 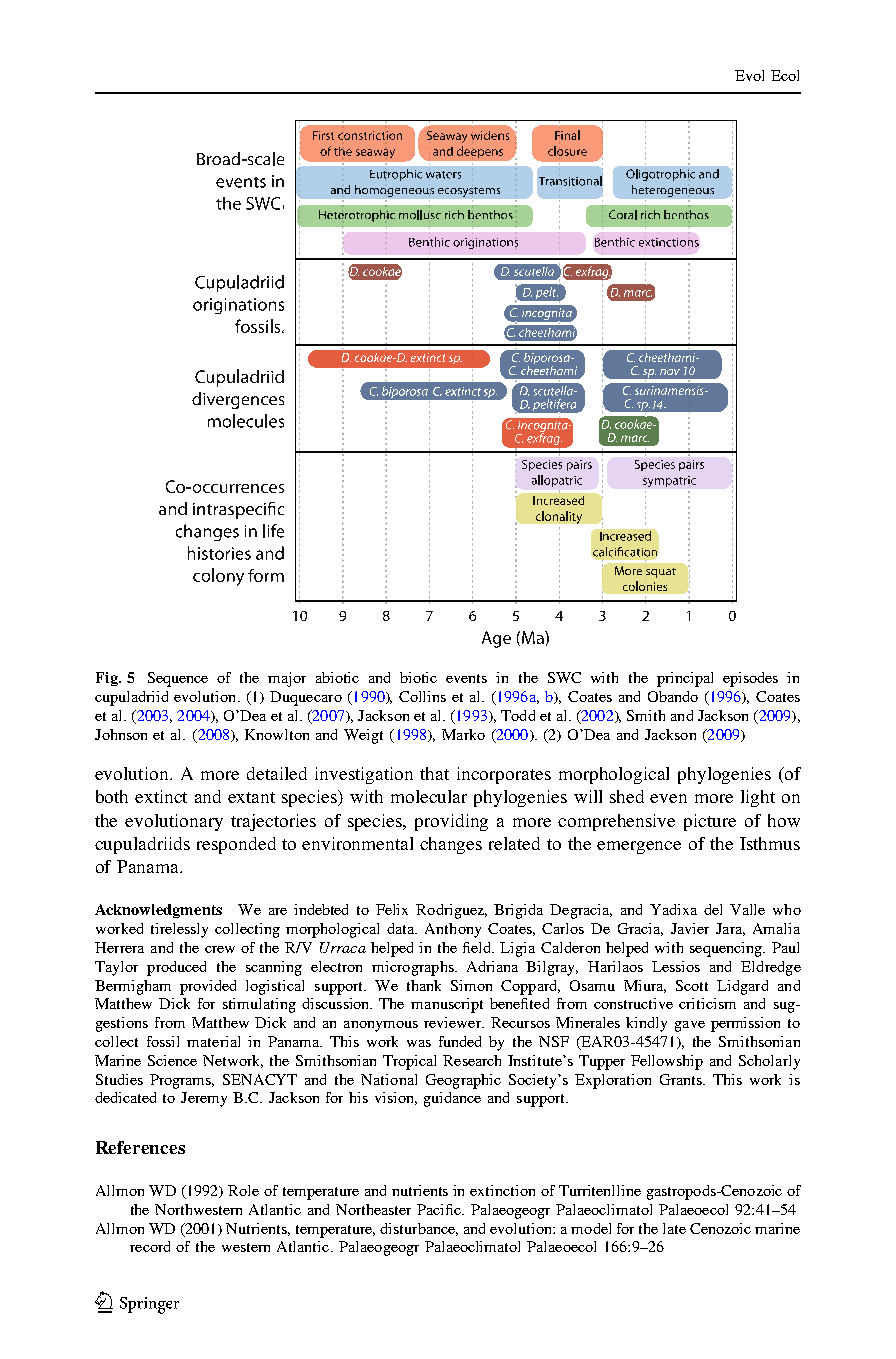 I want to click on Sequence, so click(x=178, y=679).
